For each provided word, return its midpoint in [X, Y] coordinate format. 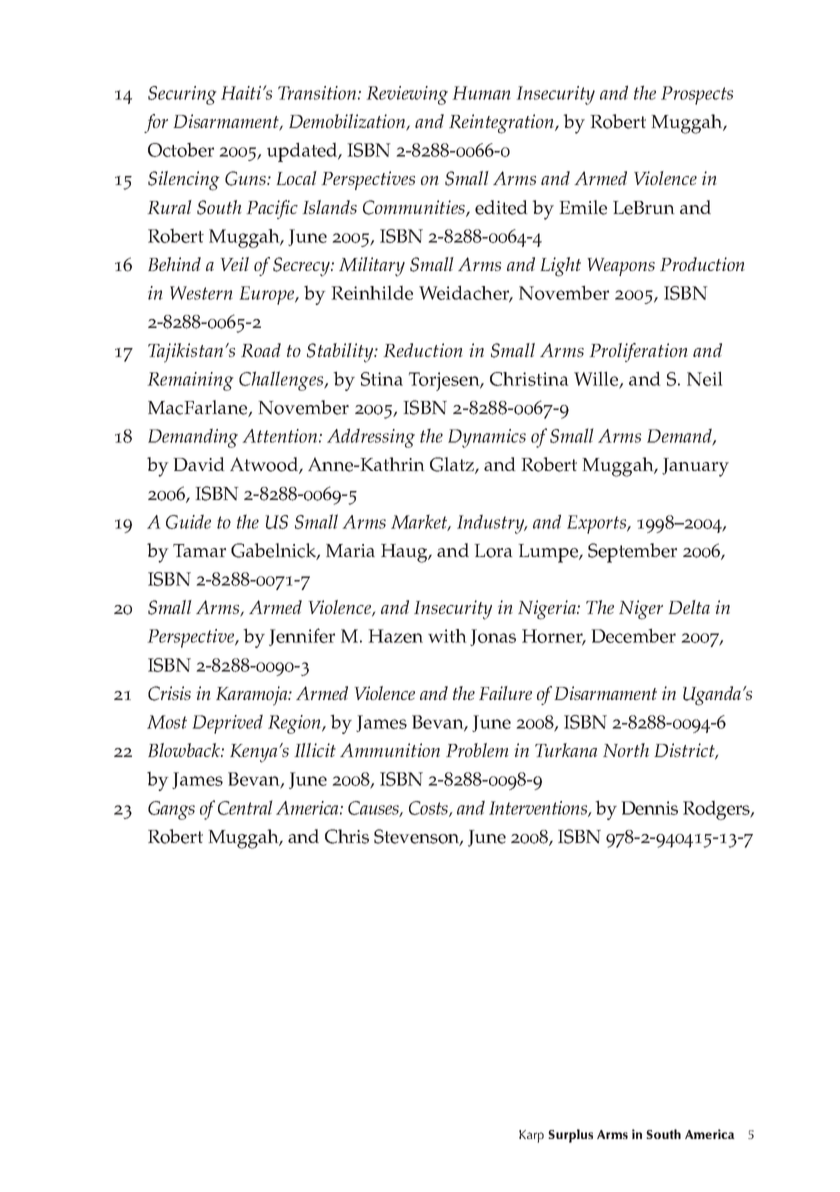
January [695, 467]
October [181, 149]
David [199, 464]
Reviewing [407, 95]
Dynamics [487, 438]
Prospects [697, 95]
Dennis [649, 808]
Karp [531, 1136]
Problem [477, 750]
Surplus [570, 1136]
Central [245, 807]
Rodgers [717, 810]
